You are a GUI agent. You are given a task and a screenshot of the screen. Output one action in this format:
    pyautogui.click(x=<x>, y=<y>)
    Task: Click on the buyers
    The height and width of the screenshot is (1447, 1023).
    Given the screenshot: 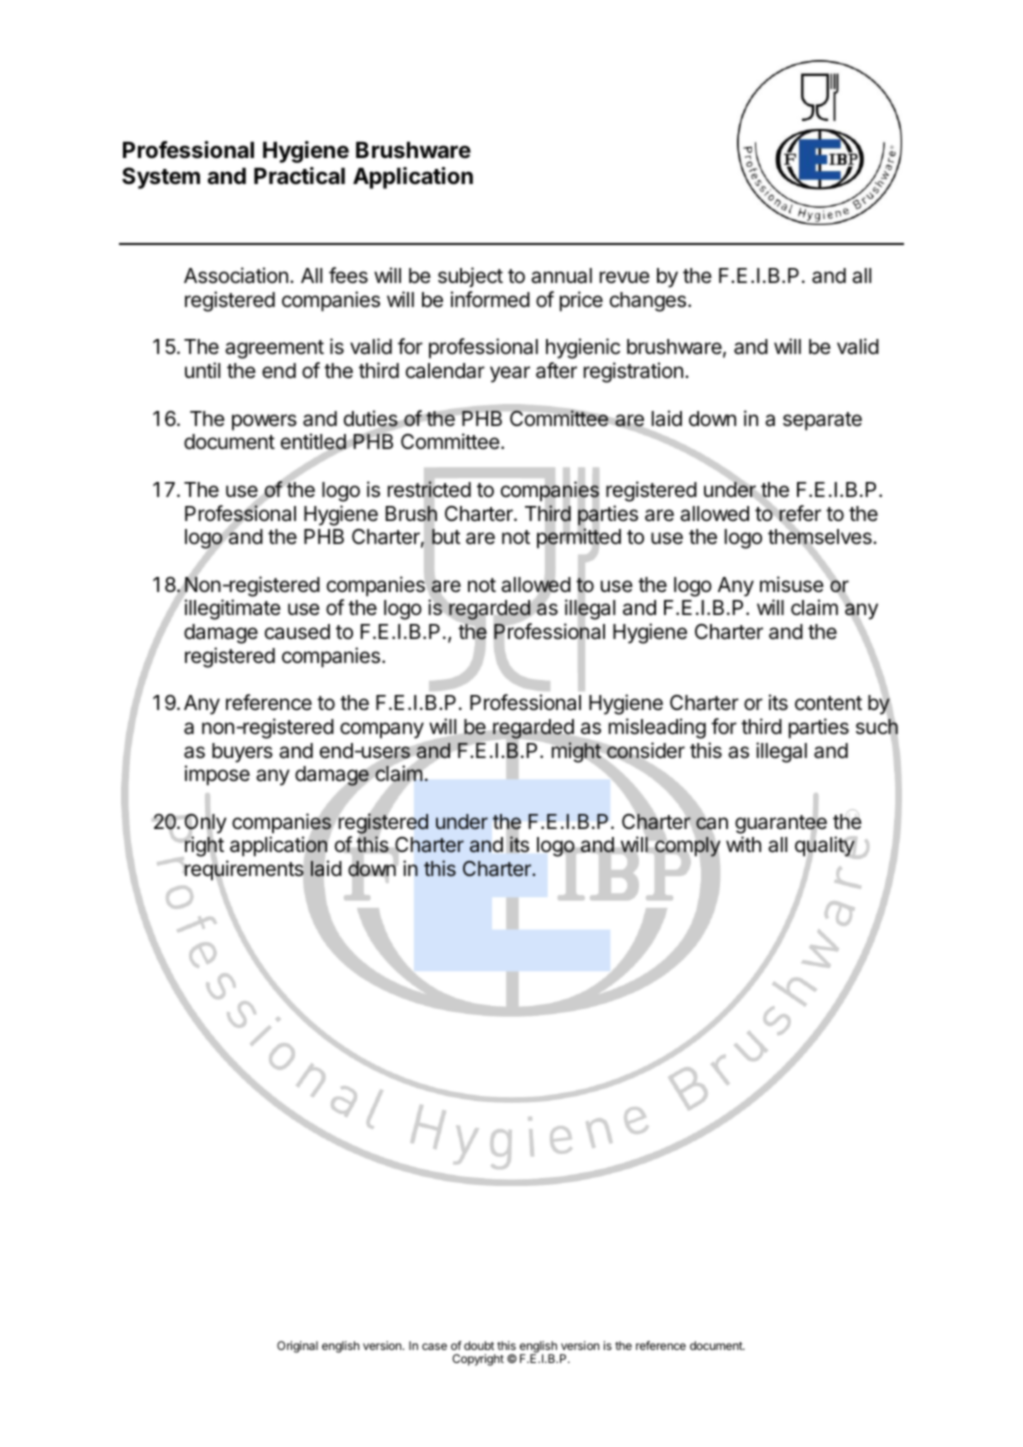 What is the action you would take?
    pyautogui.click(x=242, y=753)
